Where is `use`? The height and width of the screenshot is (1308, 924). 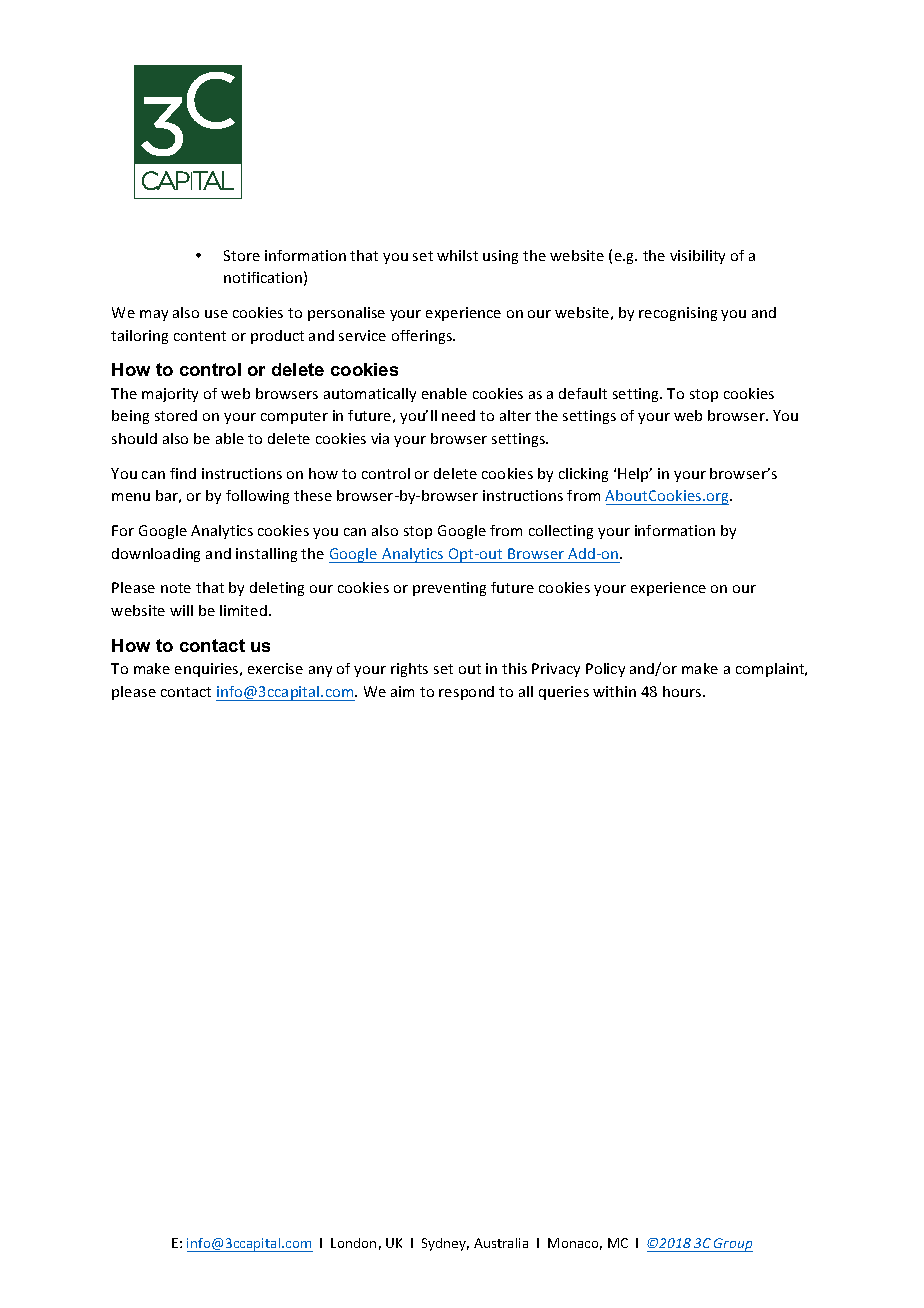
use is located at coordinates (216, 314).
